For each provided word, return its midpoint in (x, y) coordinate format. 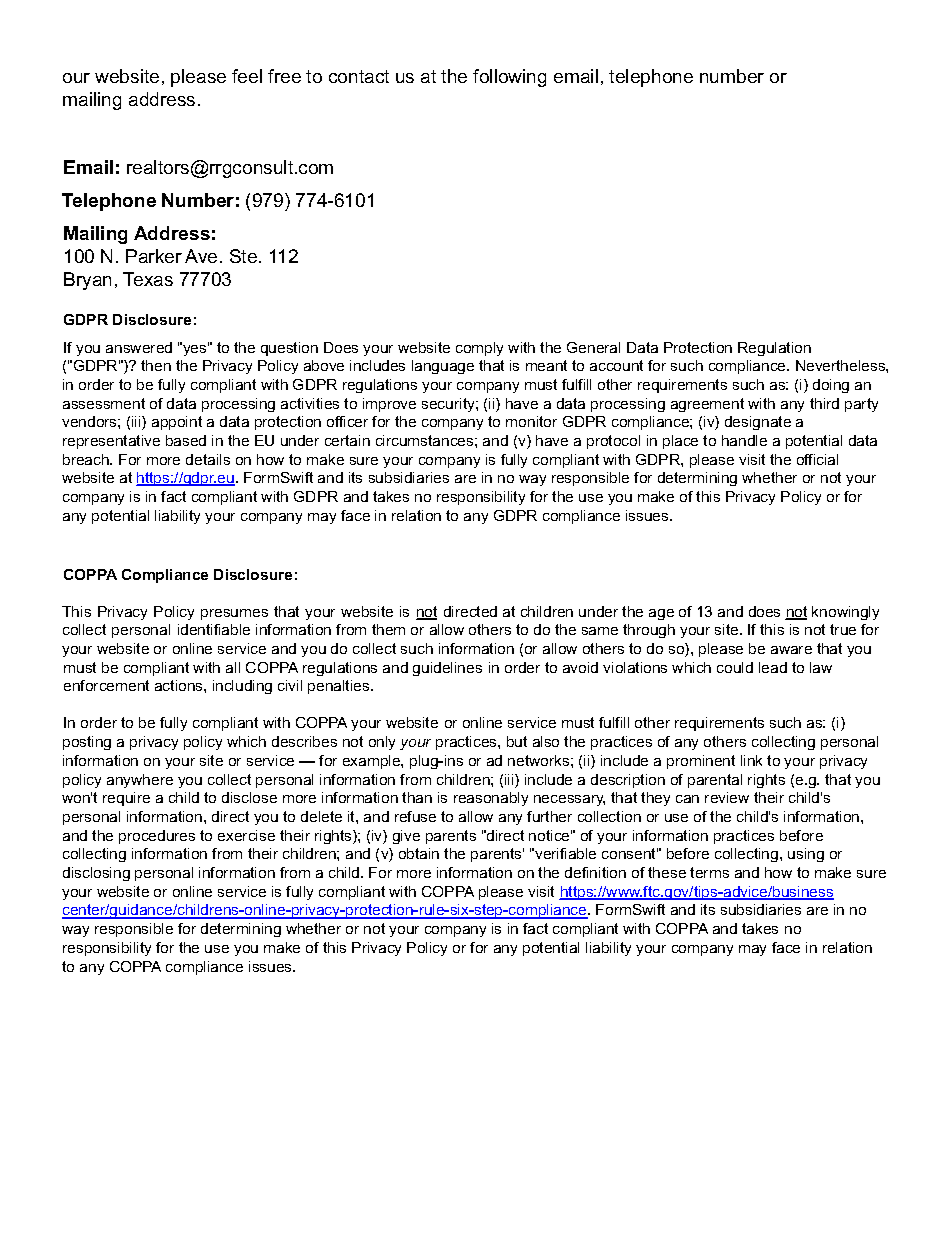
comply (479, 349)
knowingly (845, 613)
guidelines (447, 669)
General (593, 347)
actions (180, 685)
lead (773, 667)
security (449, 405)
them (388, 629)
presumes (234, 614)
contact (359, 76)
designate (758, 423)
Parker (154, 256)
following (509, 78)
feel (247, 76)
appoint (177, 423)
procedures (157, 837)
